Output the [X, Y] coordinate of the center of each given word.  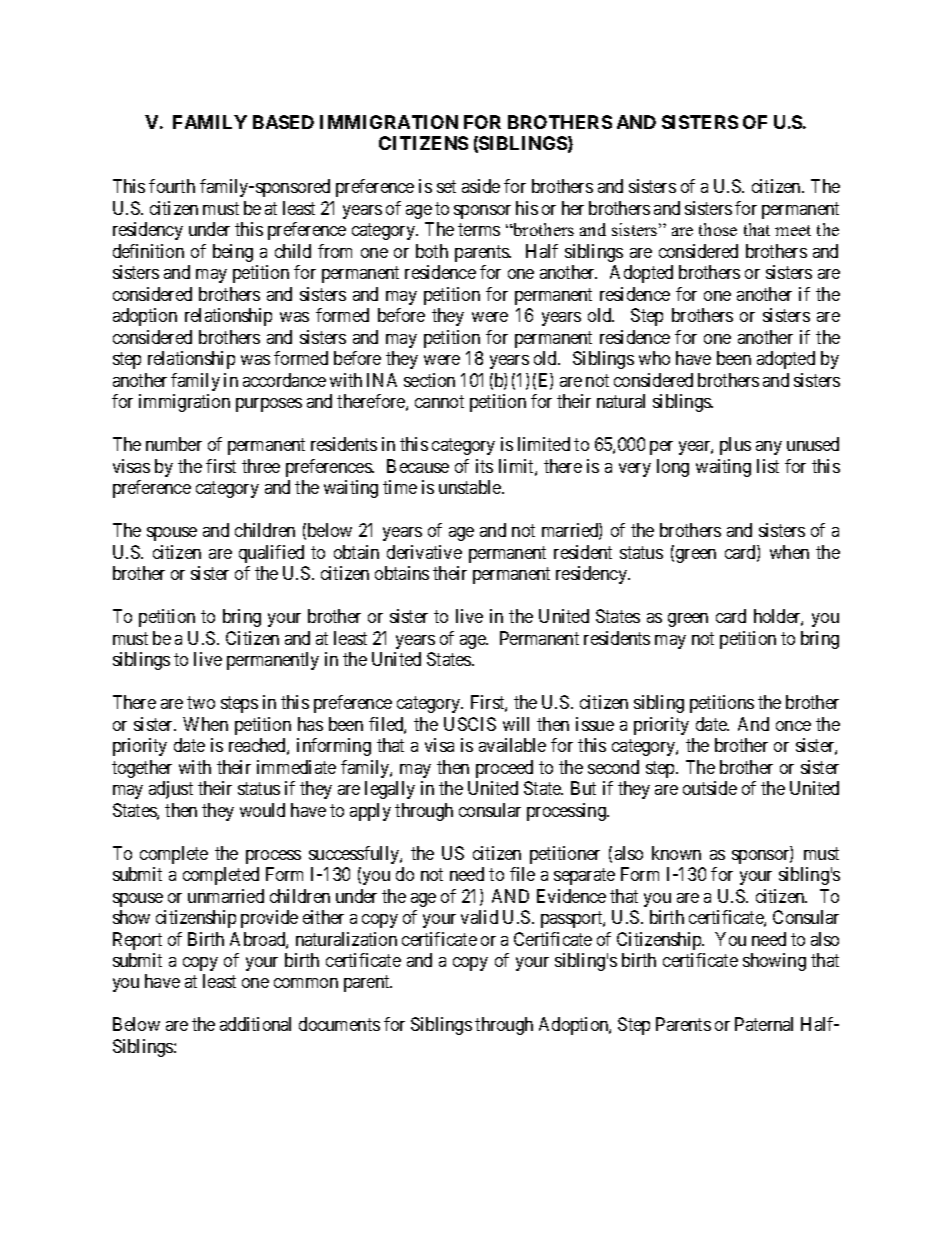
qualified [271, 554]
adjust [171, 790]
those [718, 229]
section [429, 380]
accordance [284, 380]
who [654, 358]
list [768, 466]
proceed [504, 769]
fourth [172, 186]
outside [710, 788]
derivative [424, 552]
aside [481, 186]
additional [255, 1024]
